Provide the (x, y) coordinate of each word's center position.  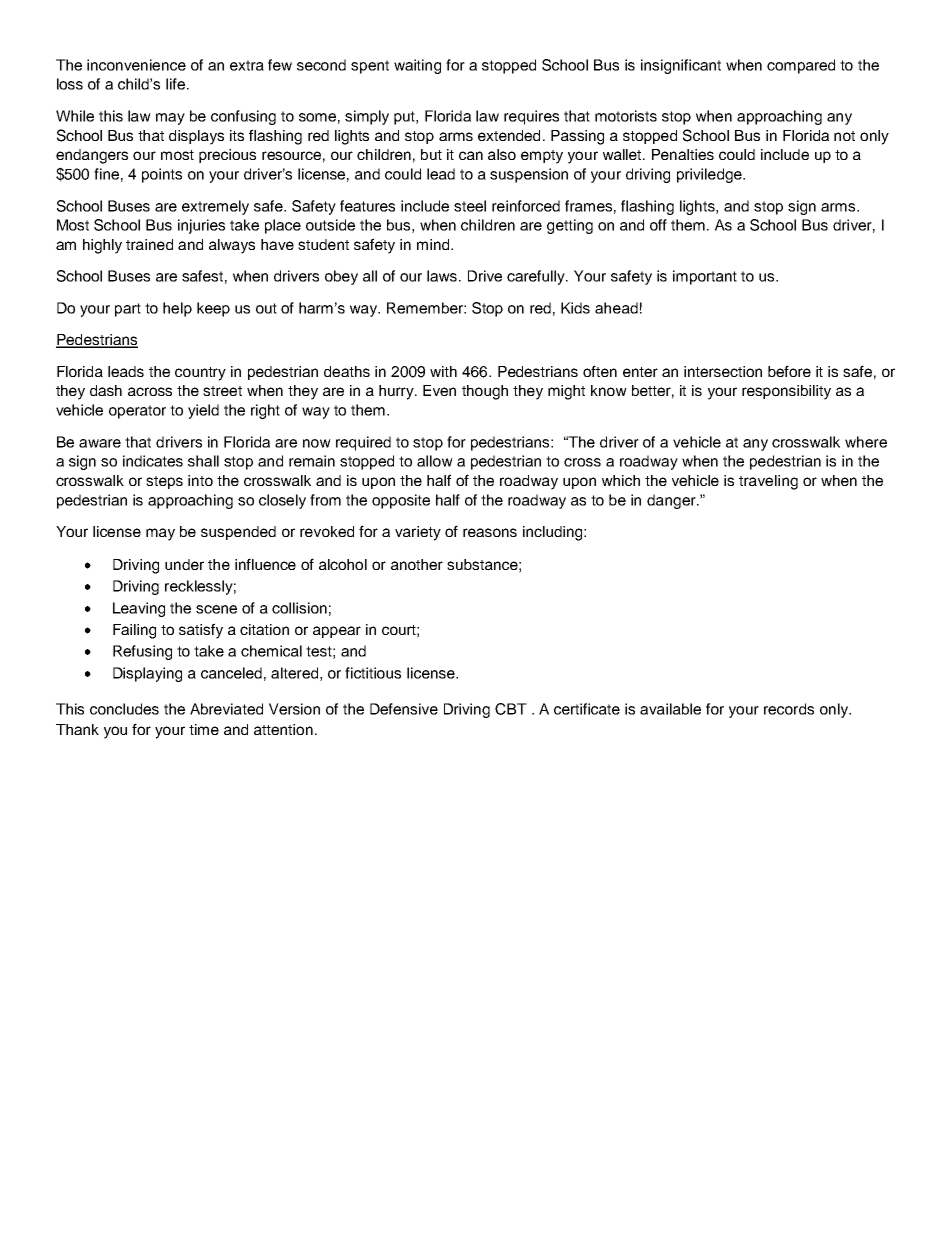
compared (801, 66)
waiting (417, 66)
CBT (511, 709)
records (789, 709)
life (175, 84)
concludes (124, 709)
